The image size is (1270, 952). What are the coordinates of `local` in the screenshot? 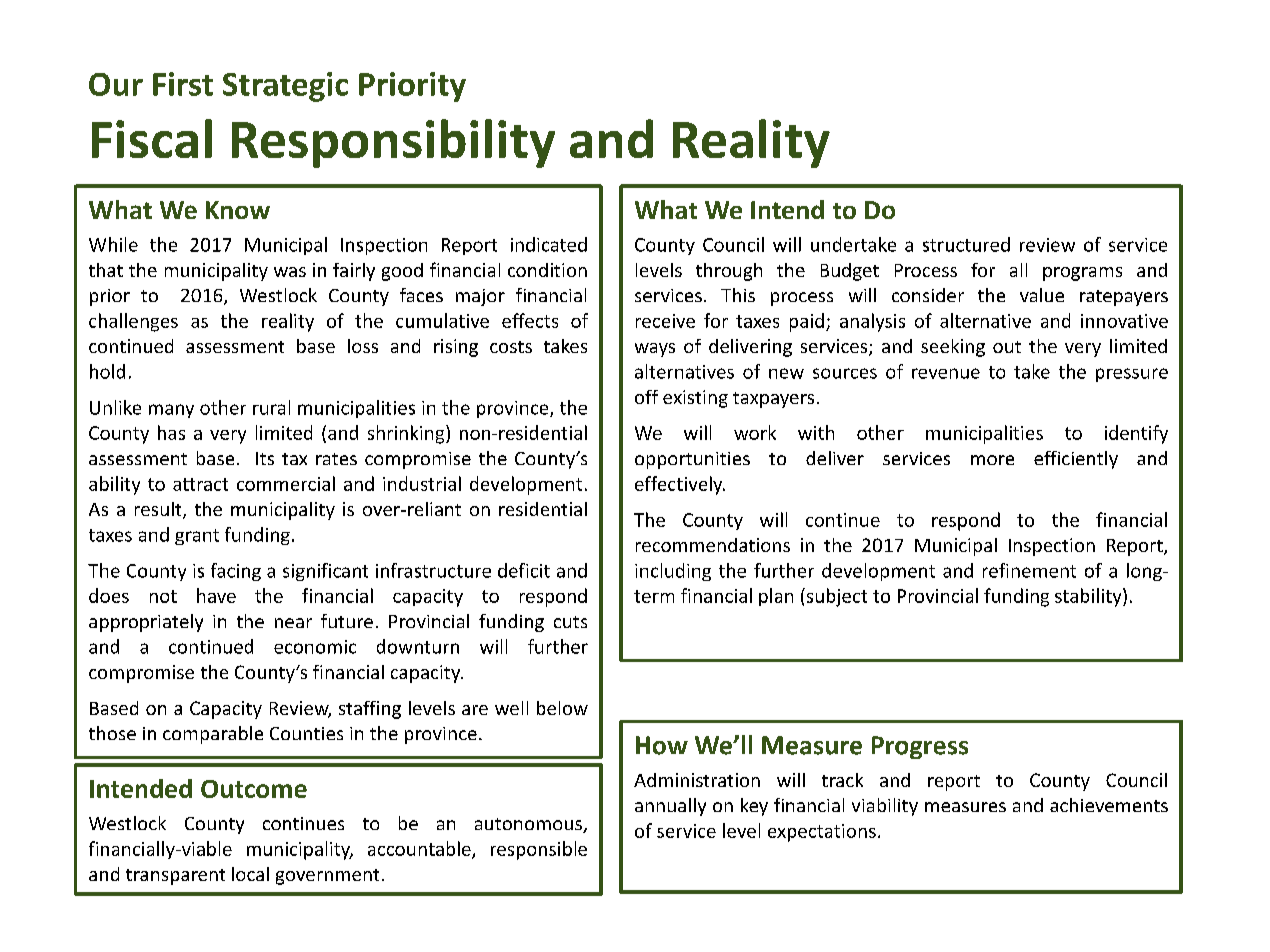 It's located at (250, 874).
